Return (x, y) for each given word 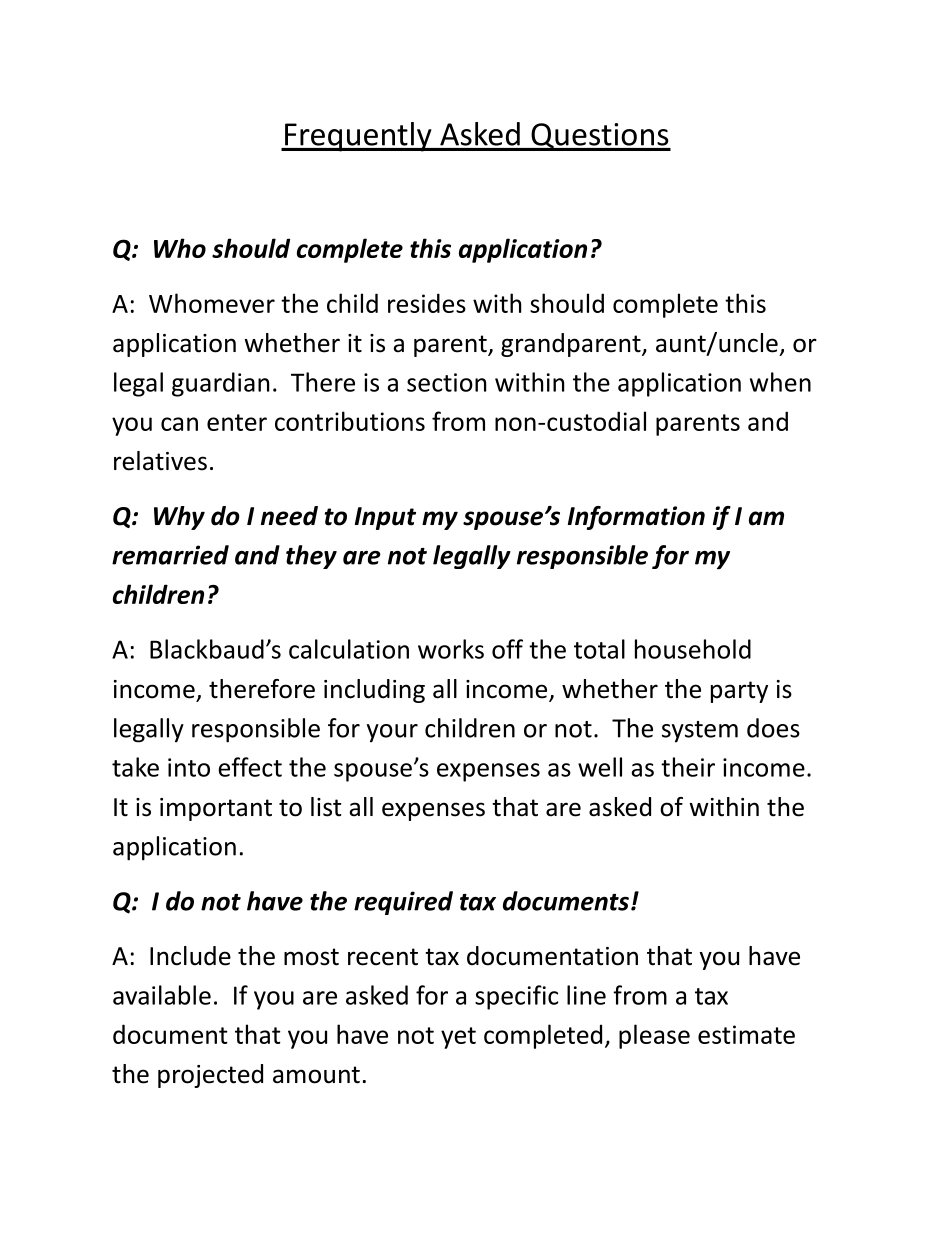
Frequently (358, 137)
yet (458, 1038)
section (446, 382)
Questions (600, 137)
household (693, 649)
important (216, 809)
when (780, 382)
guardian (220, 384)
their (688, 767)
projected (210, 1076)
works (451, 649)
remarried (170, 555)
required (403, 903)
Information (636, 518)
